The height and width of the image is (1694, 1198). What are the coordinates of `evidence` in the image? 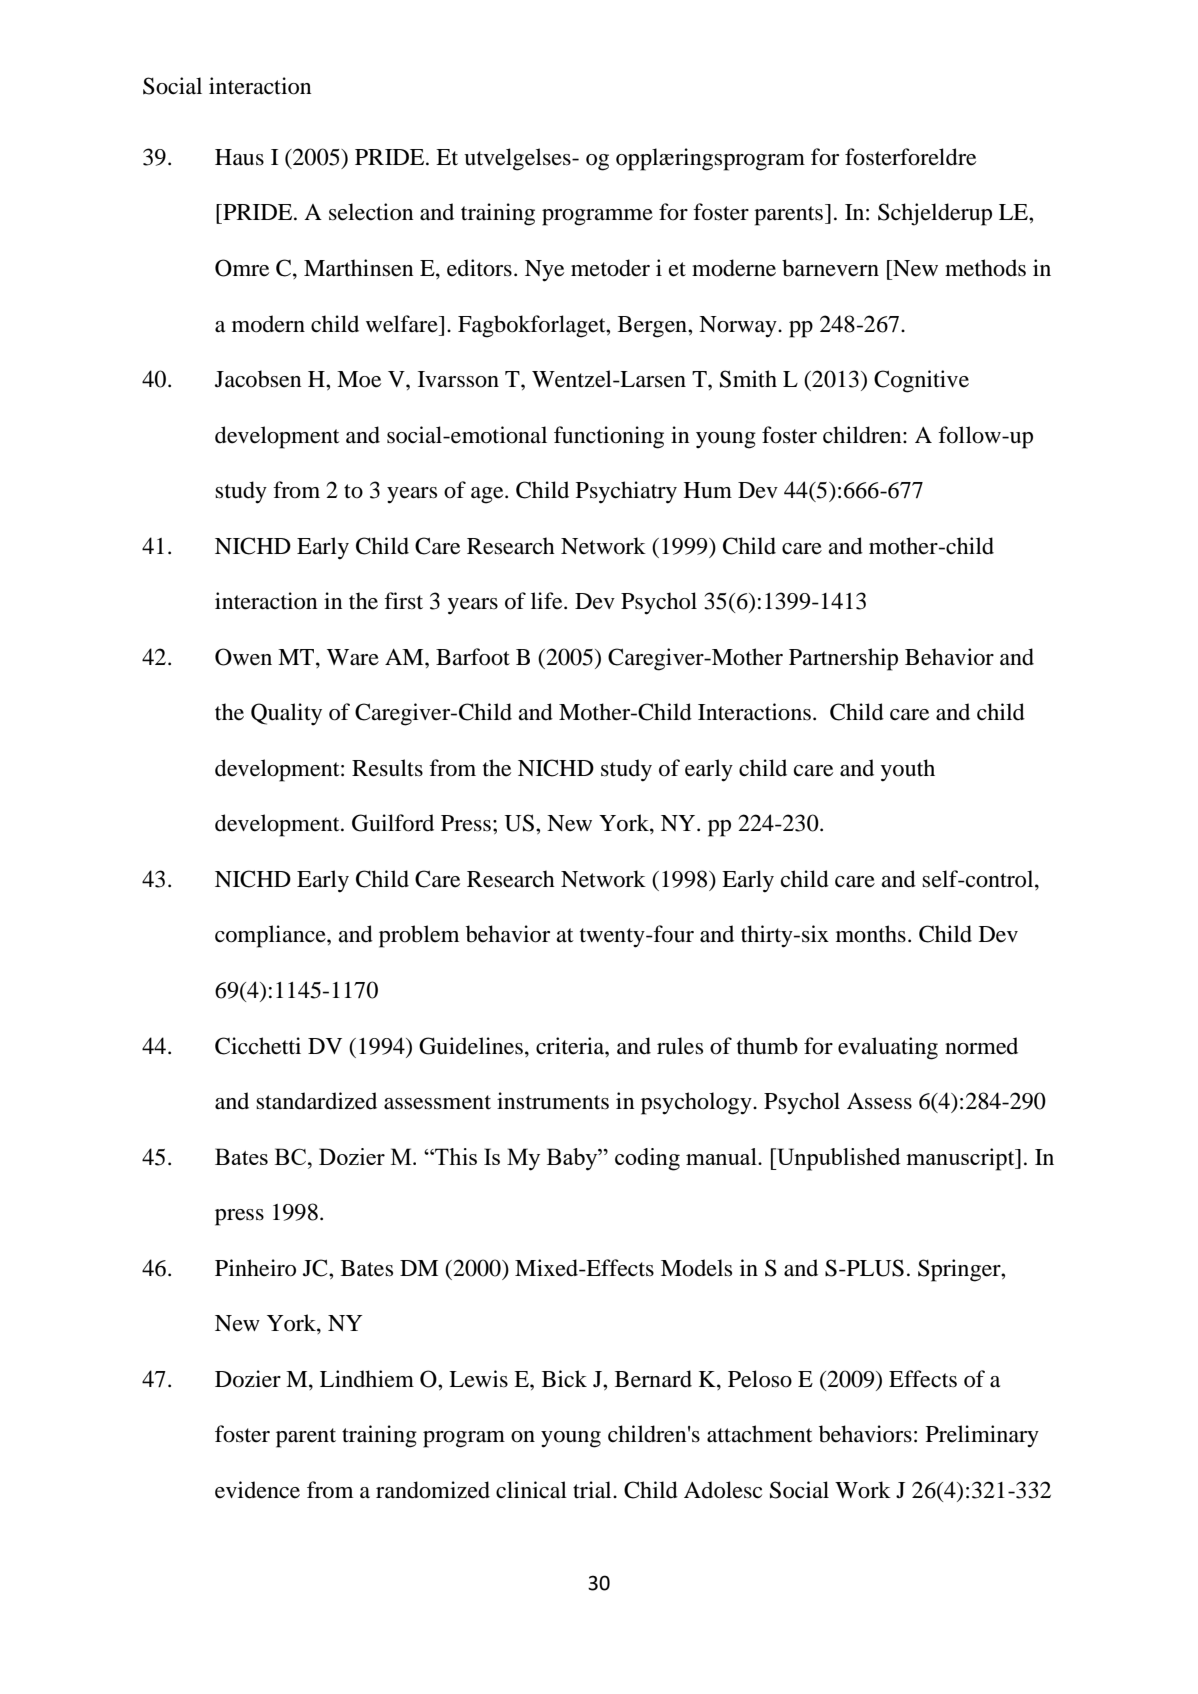 It's located at (257, 1490).
